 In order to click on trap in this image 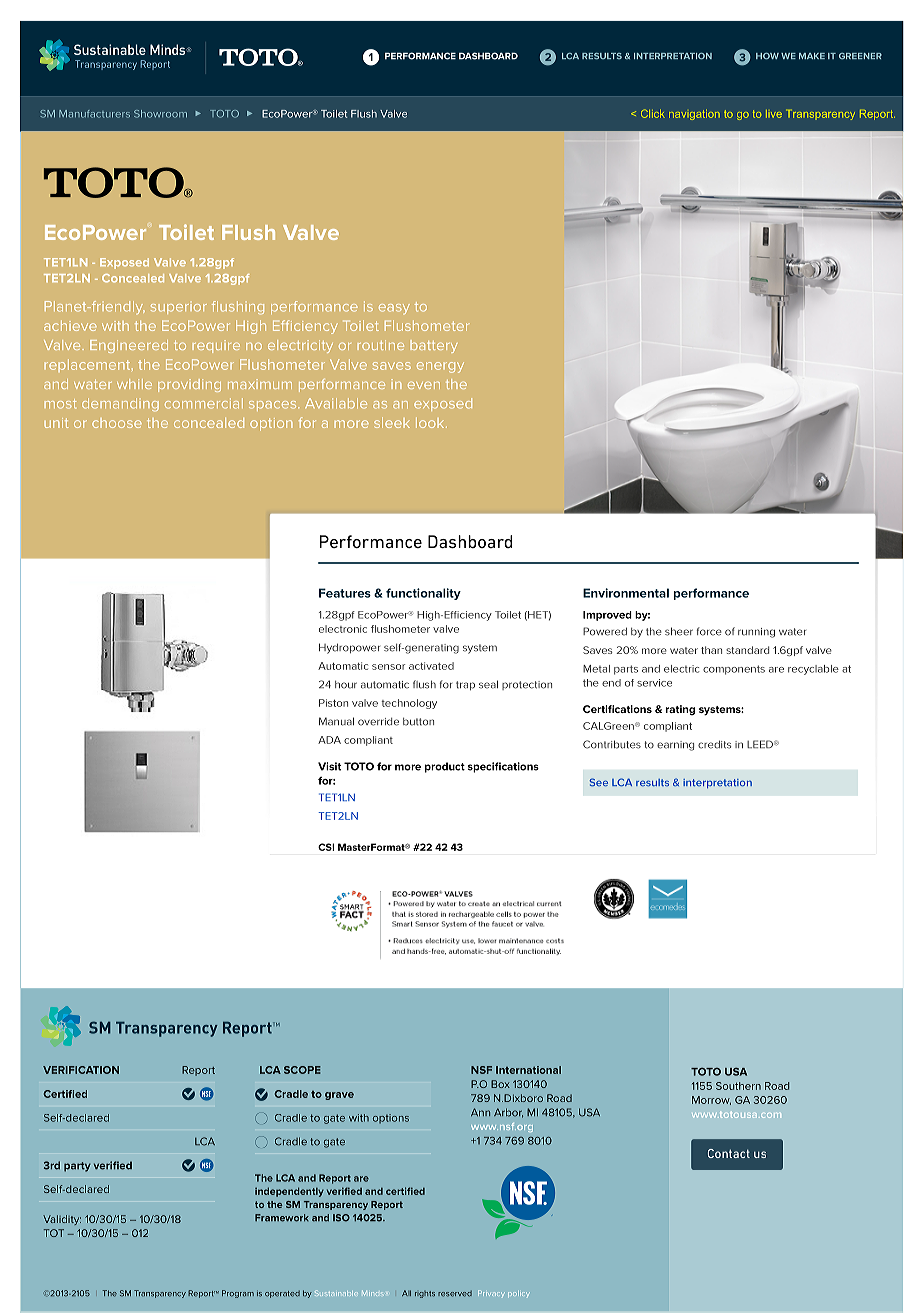, I will do `click(465, 685)`.
